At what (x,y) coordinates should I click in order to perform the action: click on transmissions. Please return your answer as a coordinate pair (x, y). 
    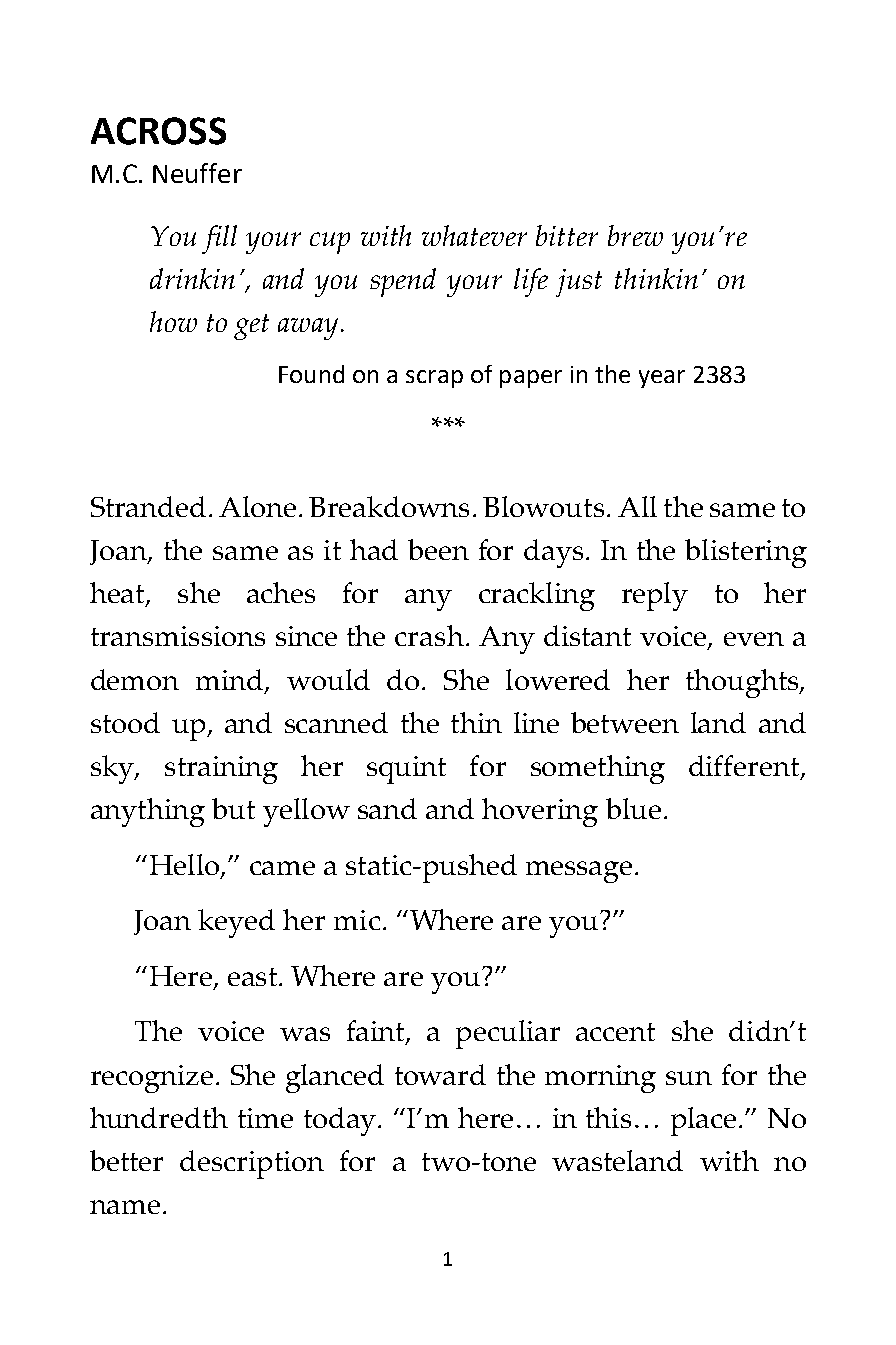
    Looking at the image, I should click on (178, 636).
